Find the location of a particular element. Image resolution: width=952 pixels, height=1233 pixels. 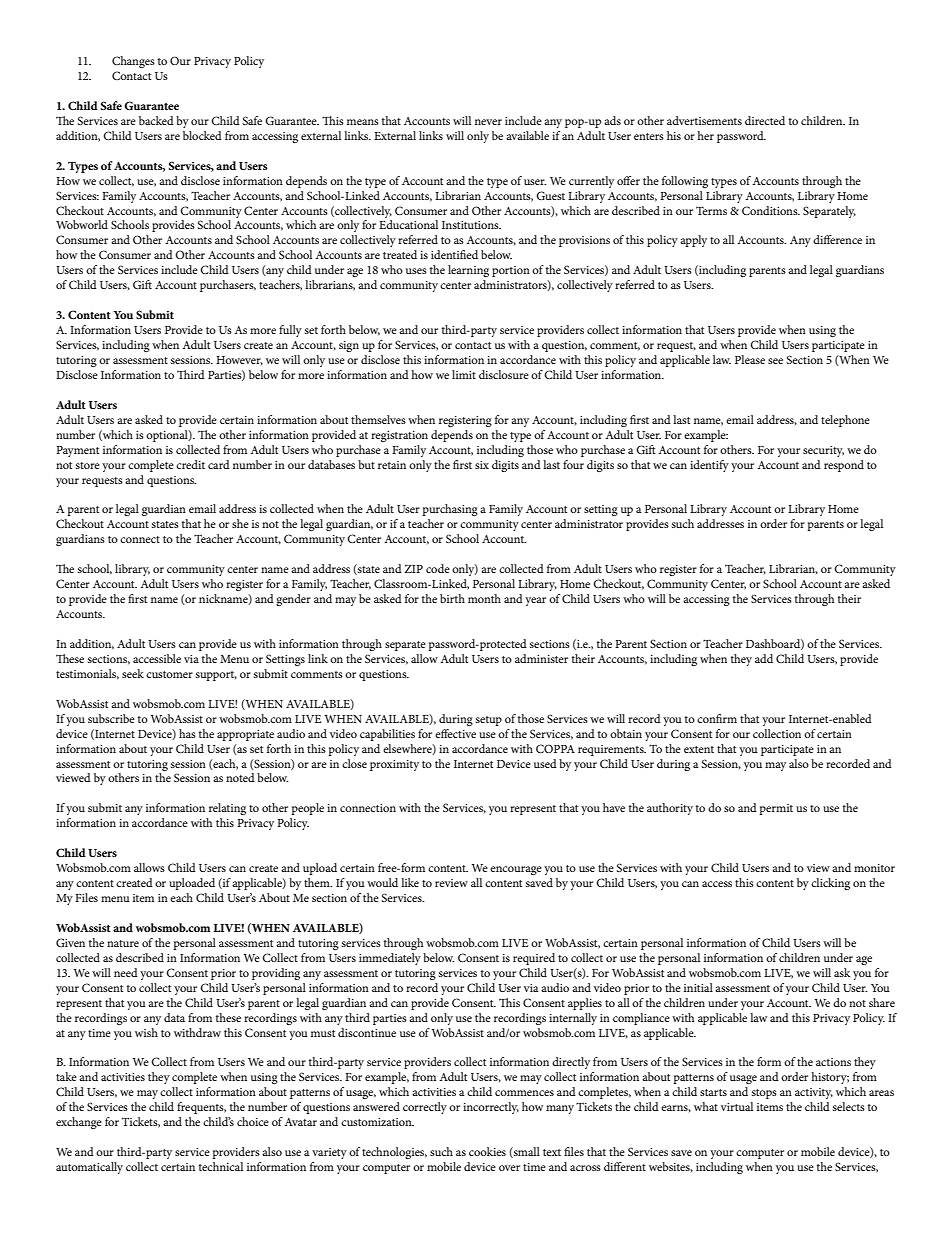

technical is located at coordinates (221, 1166).
